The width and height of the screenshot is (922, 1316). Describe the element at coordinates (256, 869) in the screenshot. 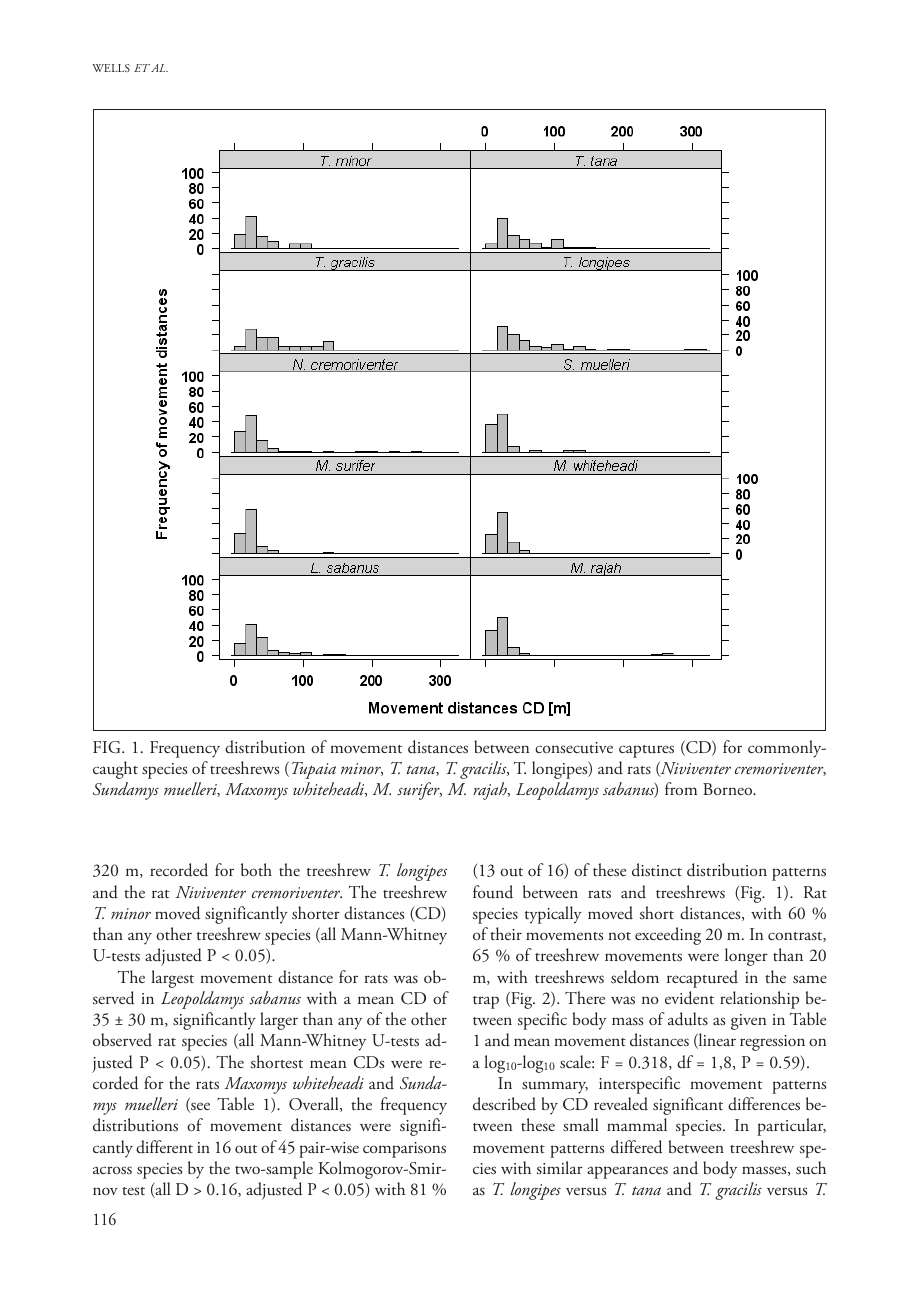

I see `both` at that location.
